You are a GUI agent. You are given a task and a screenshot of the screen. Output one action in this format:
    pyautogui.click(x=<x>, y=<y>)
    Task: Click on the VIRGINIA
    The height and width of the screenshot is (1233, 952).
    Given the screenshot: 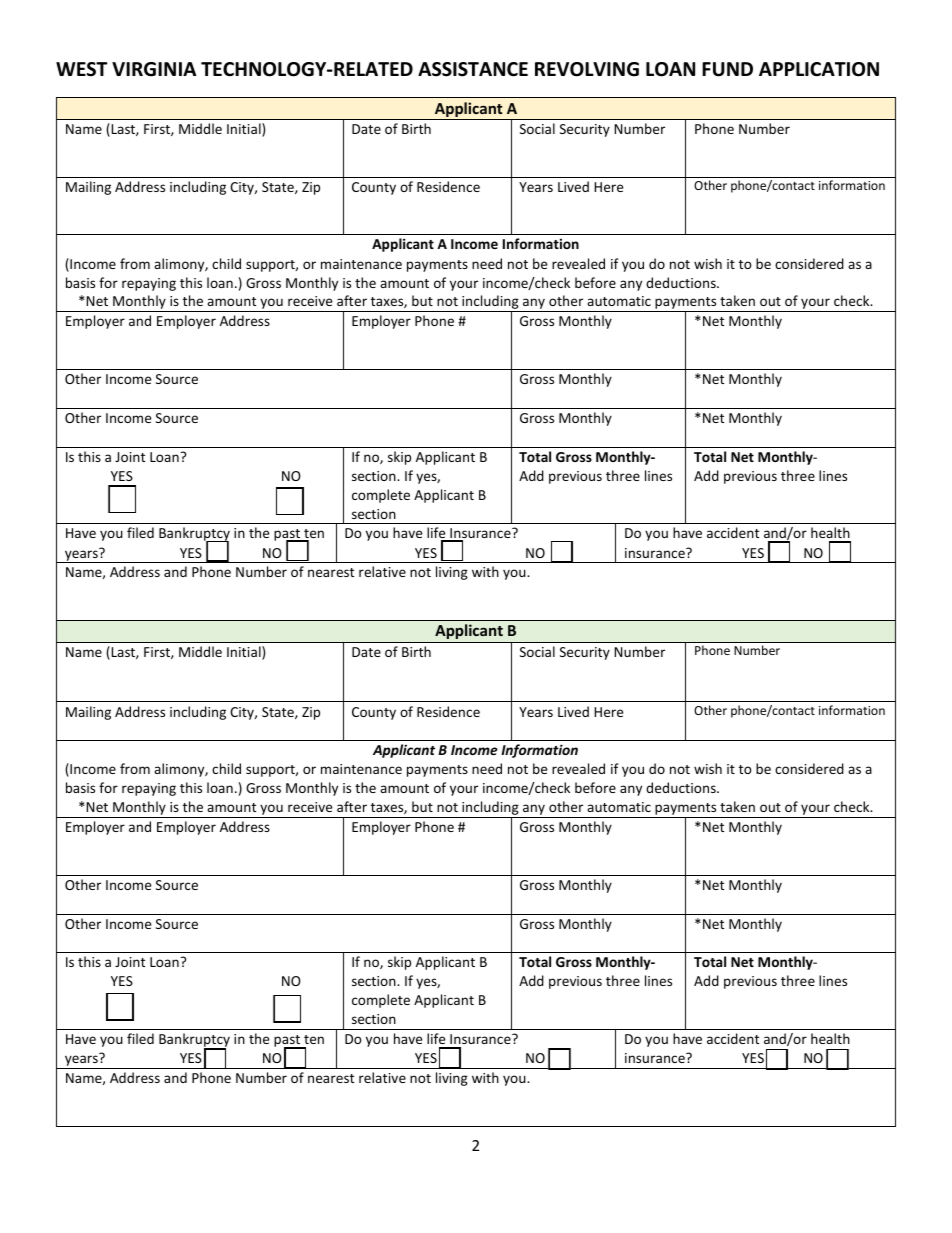 What is the action you would take?
    pyautogui.click(x=154, y=69)
